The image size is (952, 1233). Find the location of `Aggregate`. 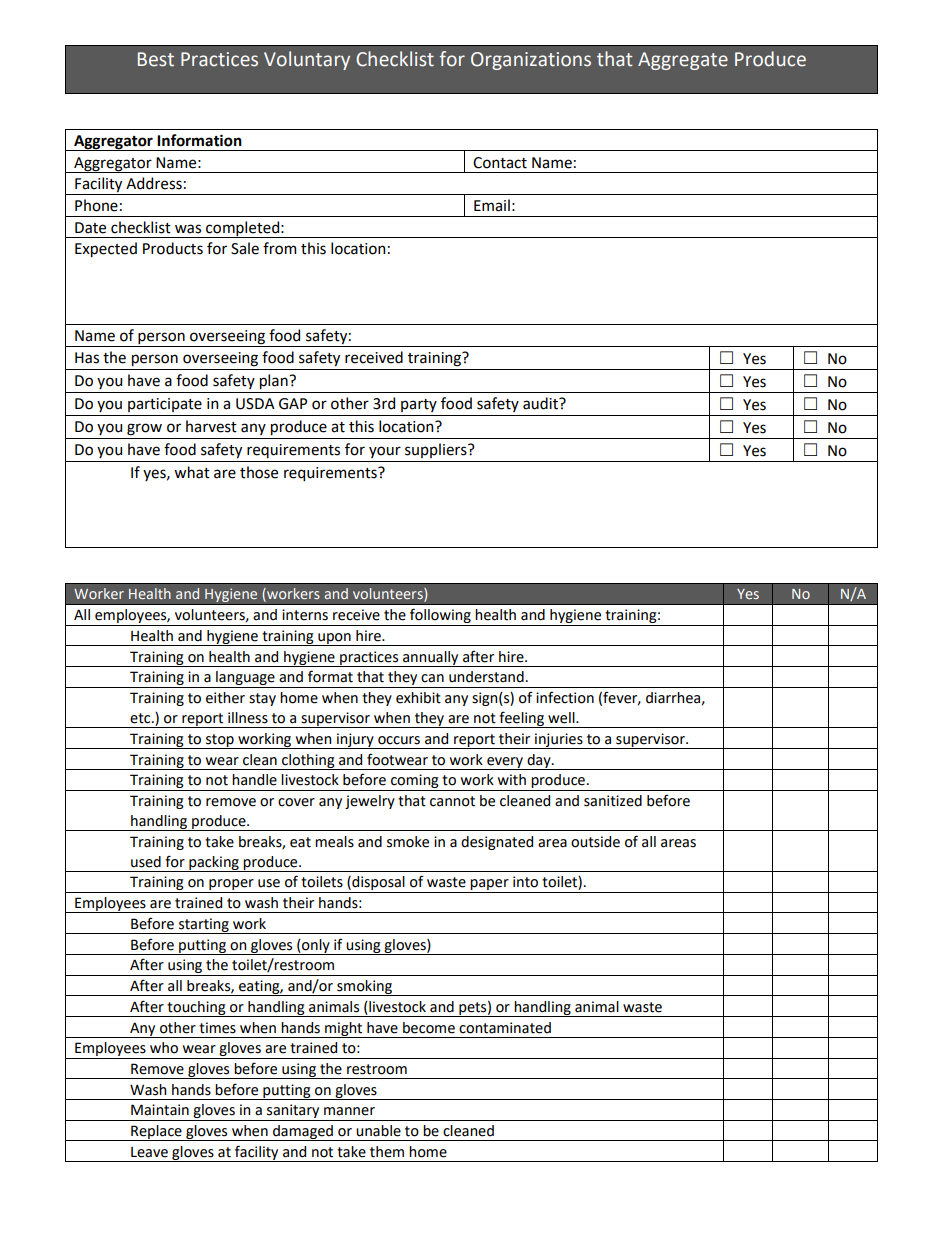

Aggregate is located at coordinates (683, 61).
